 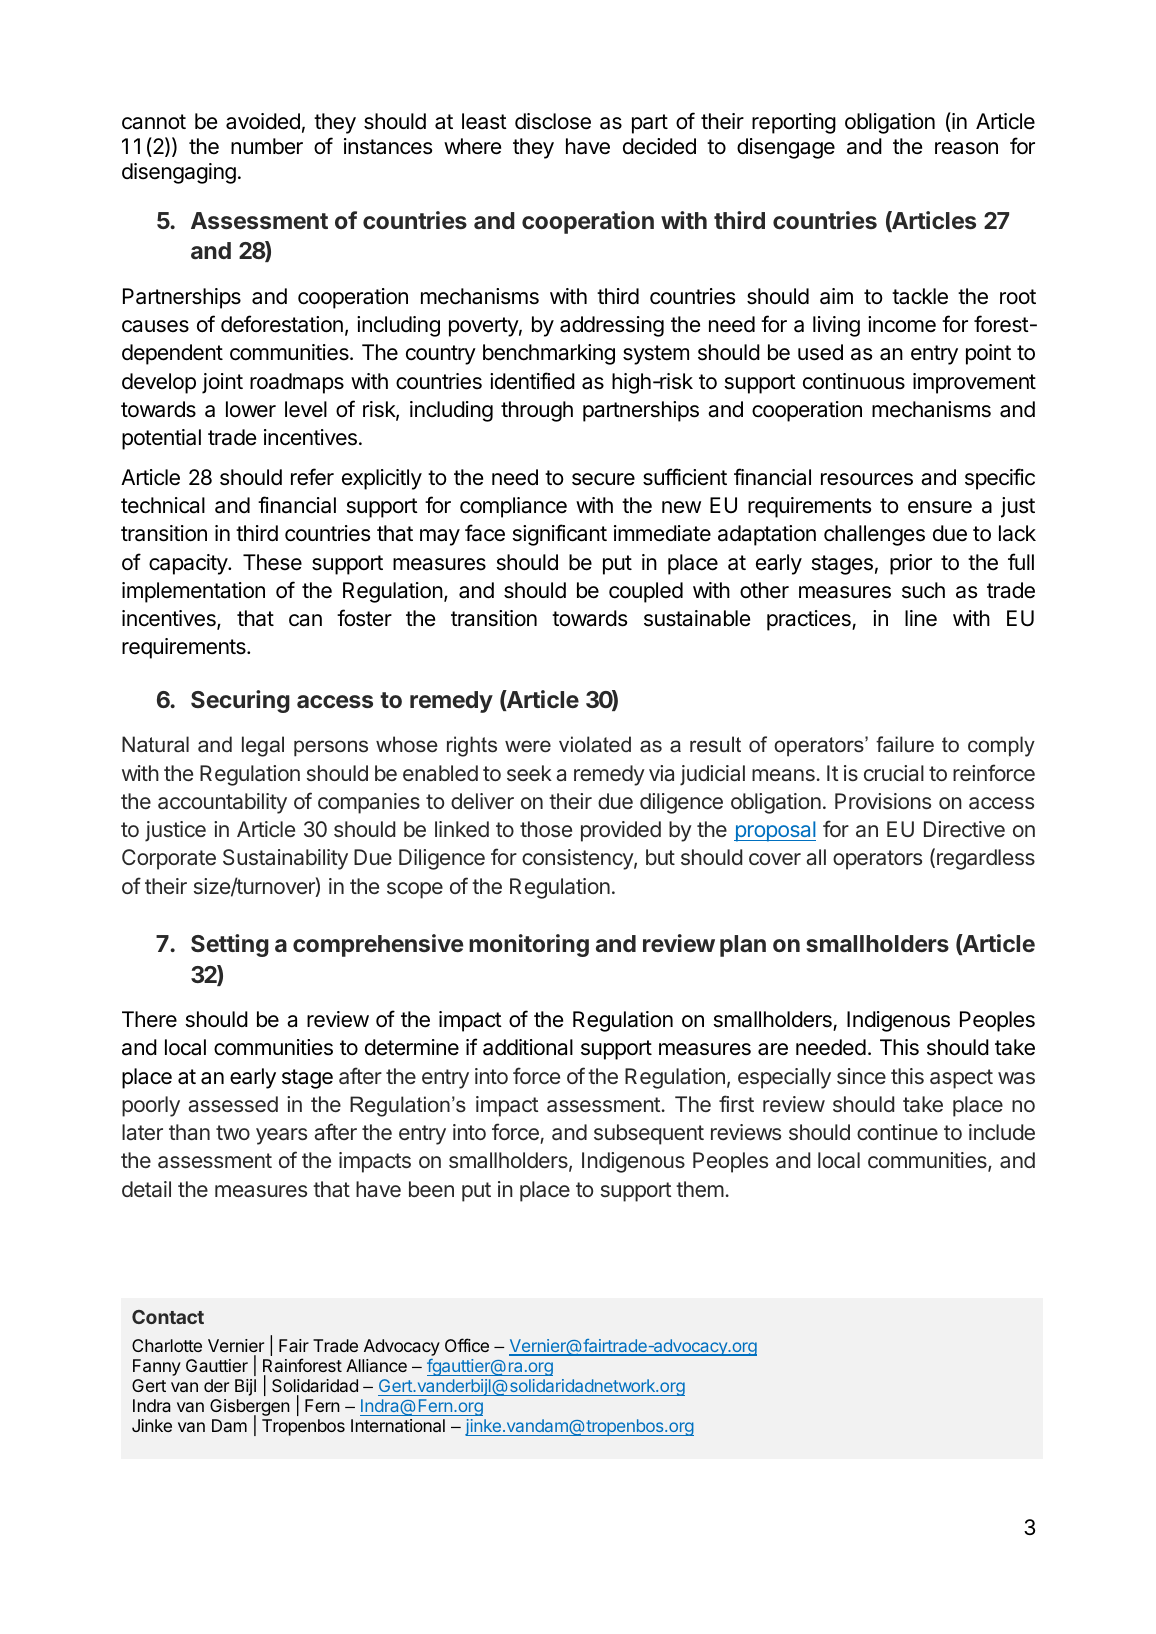 What do you see at coordinates (894, 773) in the screenshot?
I see `crucial` at bounding box center [894, 773].
